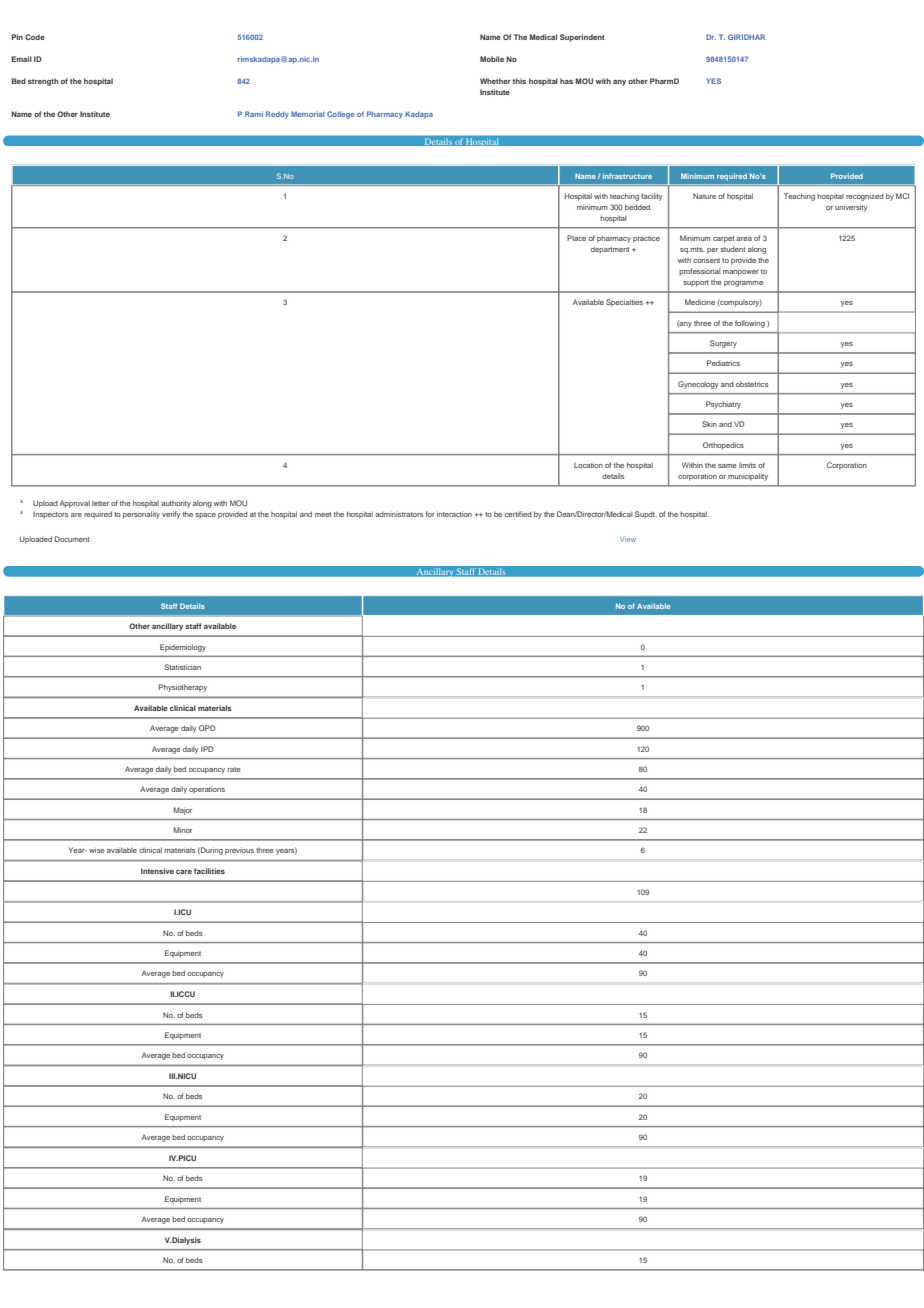 The image size is (924, 1308). What do you see at coordinates (454, 514) in the page?
I see `interaction` at bounding box center [454, 514].
